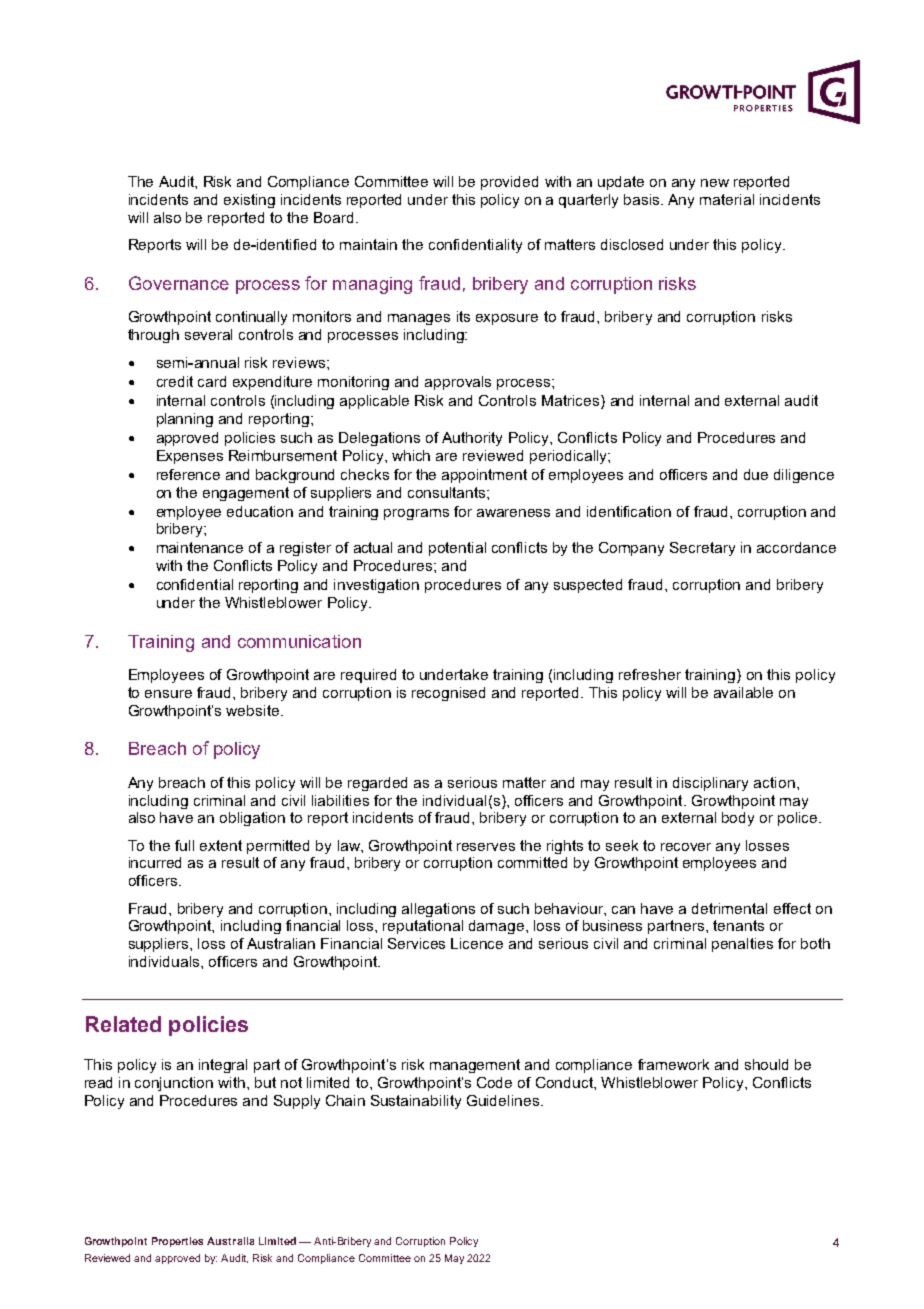 The height and width of the screenshot is (1309, 924). What do you see at coordinates (477, 943) in the screenshot?
I see `Licence` at bounding box center [477, 943].
